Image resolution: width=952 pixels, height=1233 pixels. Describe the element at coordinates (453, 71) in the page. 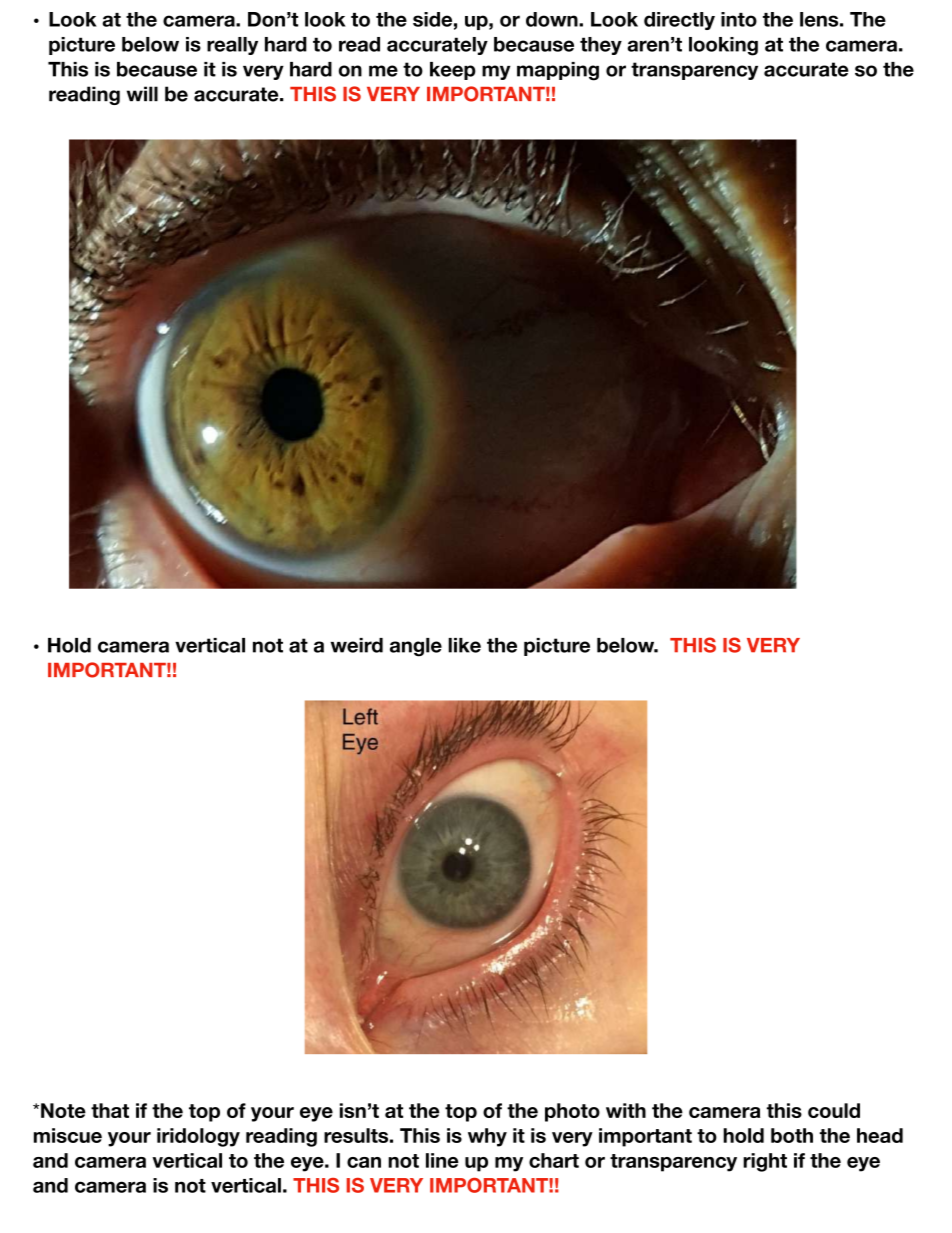

I see `keep` at that location.
